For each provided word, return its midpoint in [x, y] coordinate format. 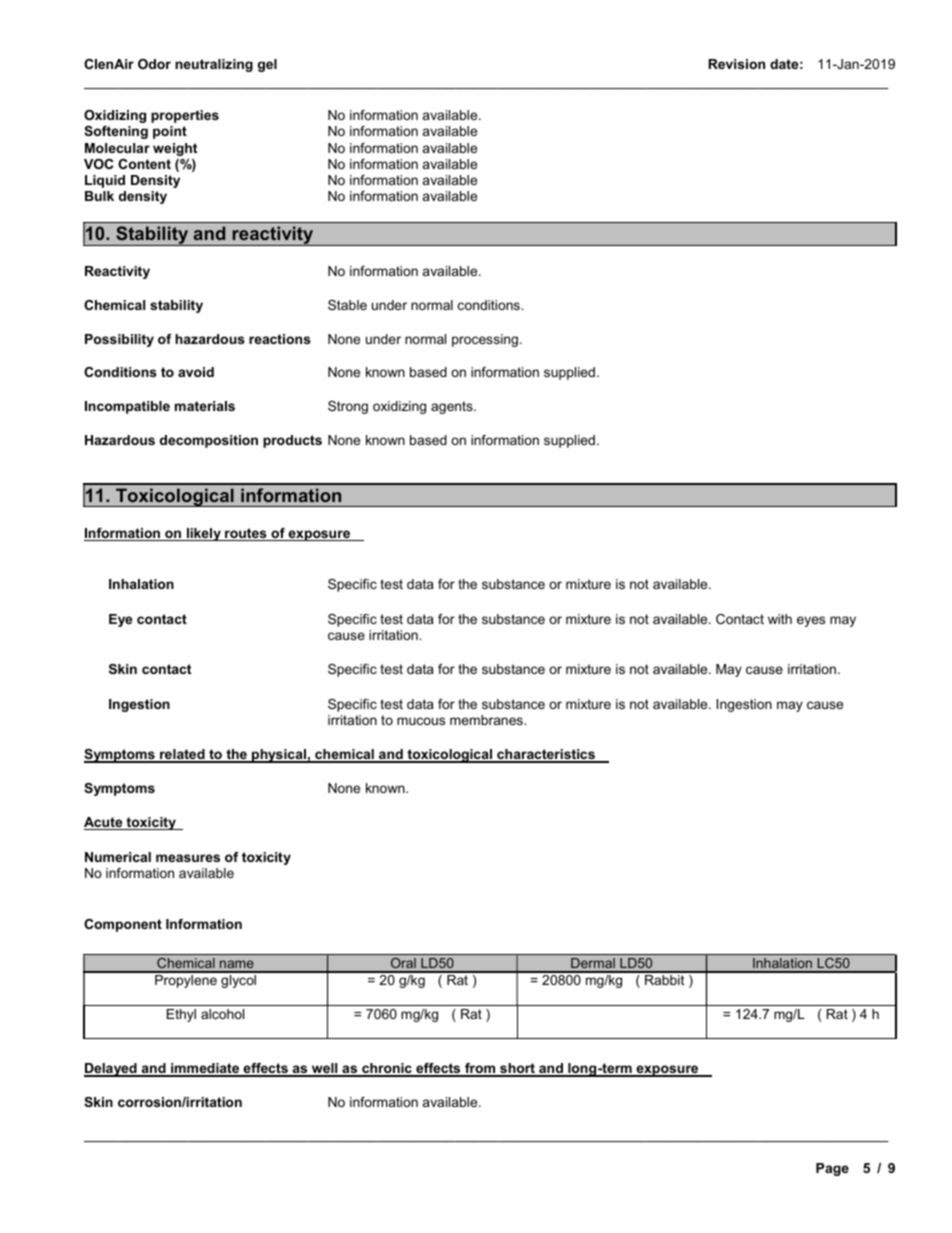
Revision [736, 64]
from [480, 1069]
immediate [205, 1069]
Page [832, 1169]
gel [267, 65]
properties [185, 116]
